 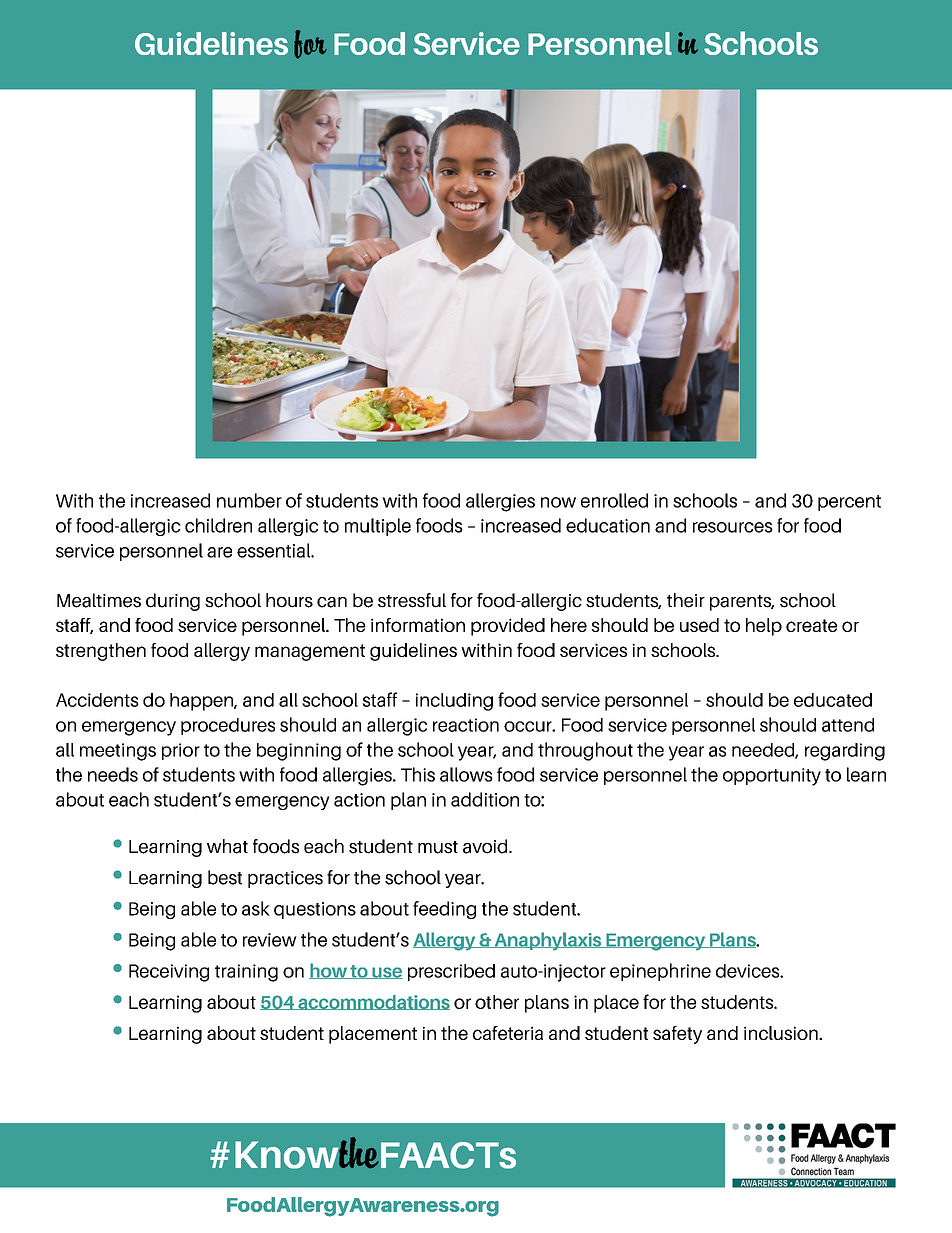 I want to click on educated, so click(x=833, y=700).
